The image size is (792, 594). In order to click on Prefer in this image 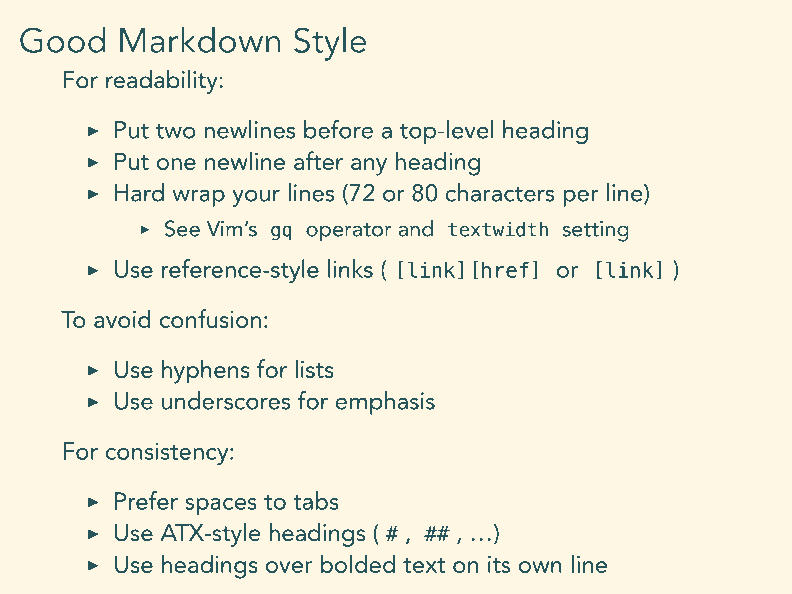, I will do `click(146, 500)`.
